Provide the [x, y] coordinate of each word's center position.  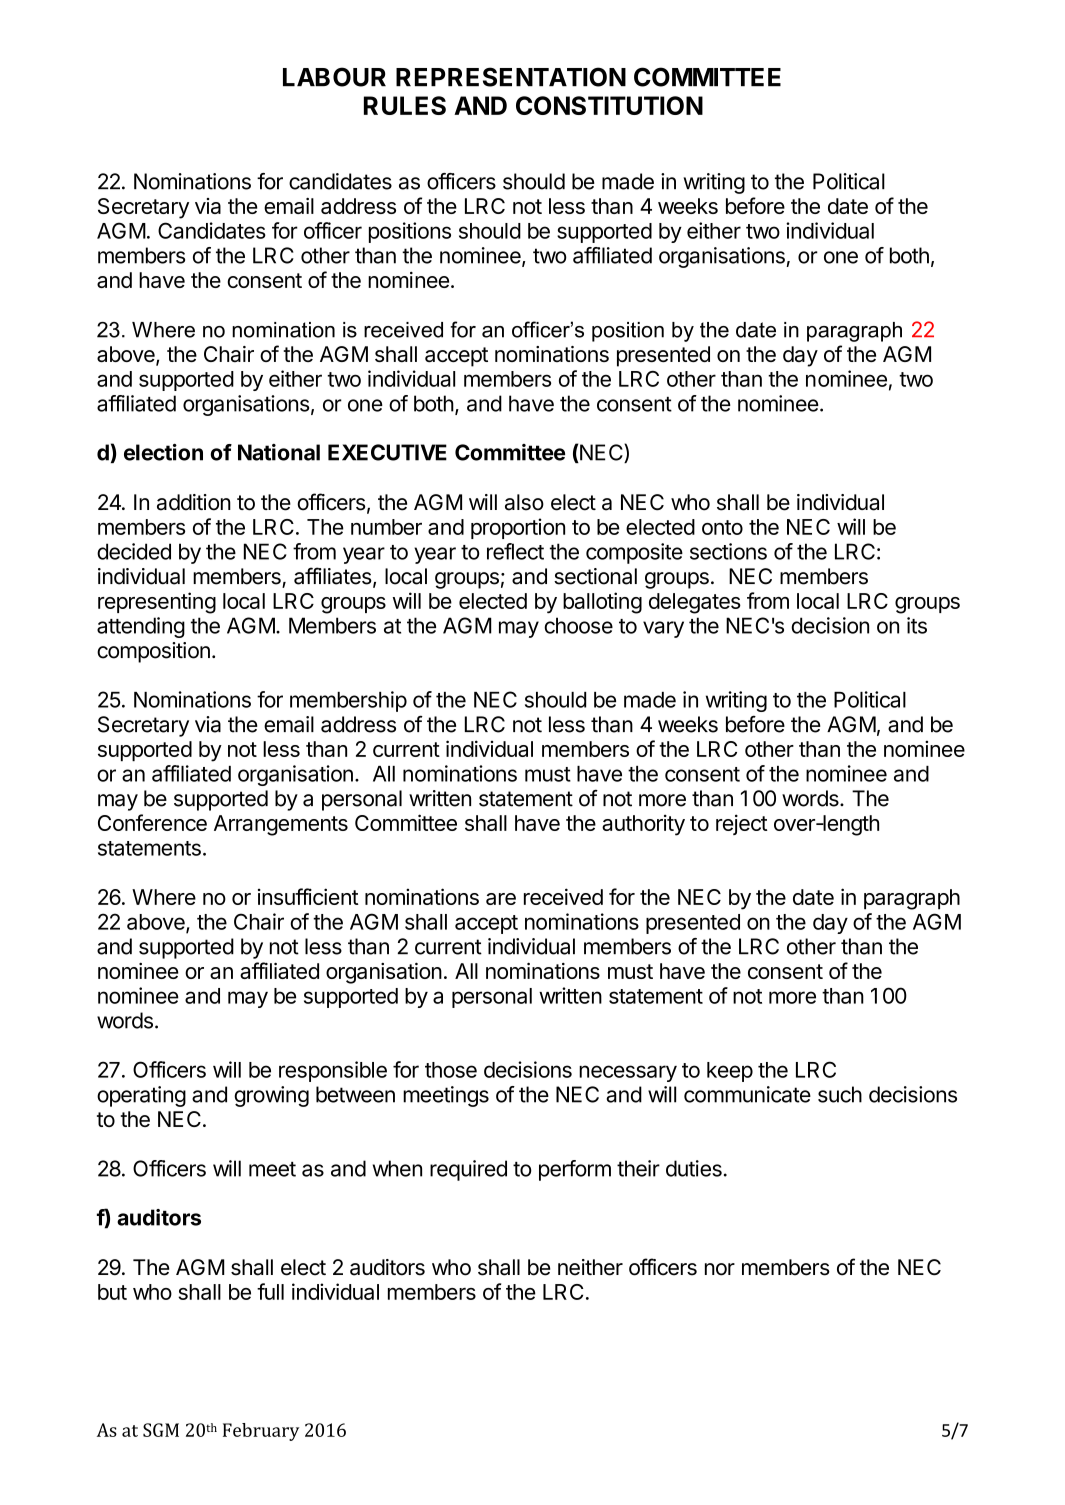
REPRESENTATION [511, 77]
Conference [152, 822]
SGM [161, 1430]
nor [720, 1269]
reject [742, 824]
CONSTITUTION [609, 105]
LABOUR [334, 77]
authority [643, 825]
